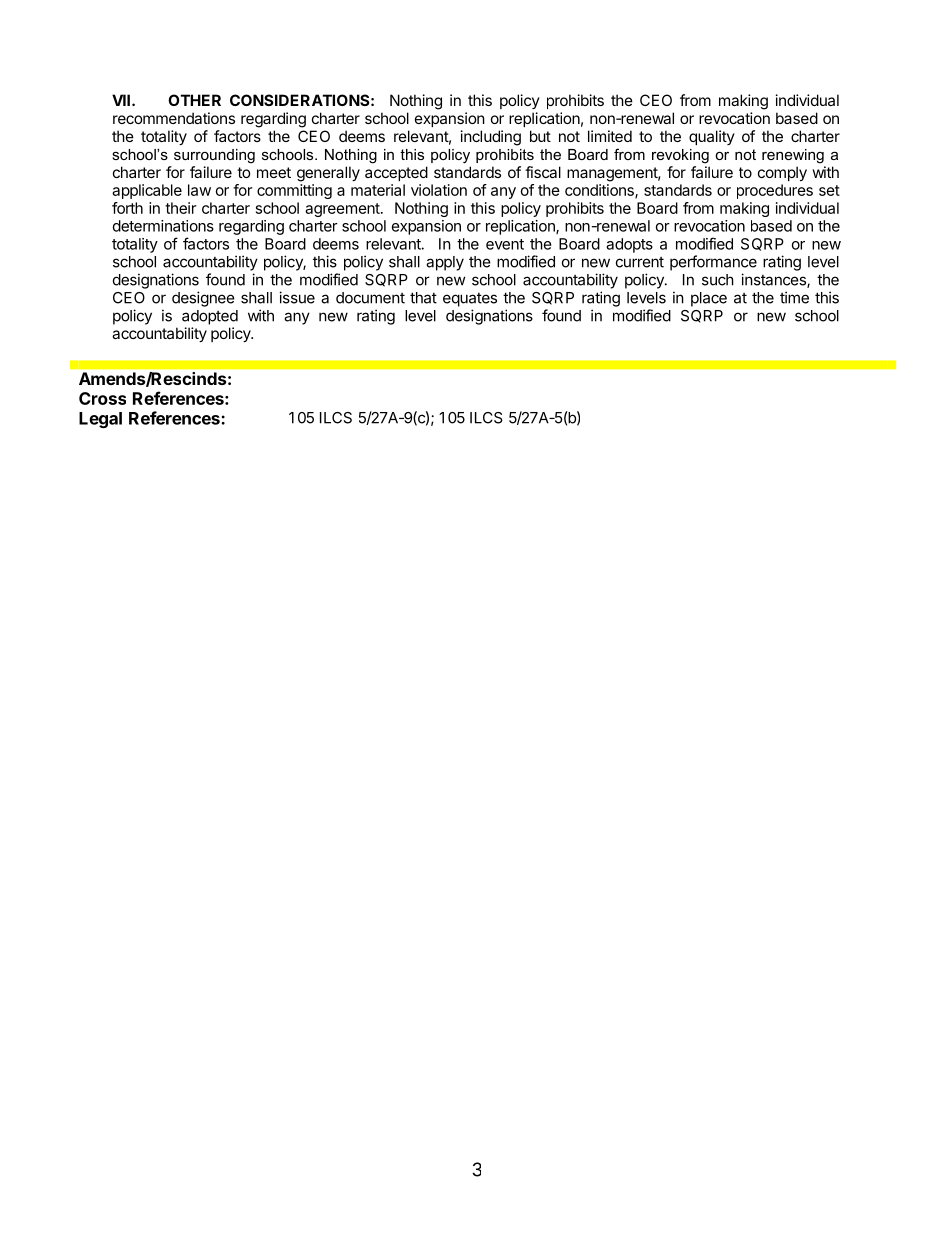 The height and width of the screenshot is (1233, 952). Describe the element at coordinates (210, 317) in the screenshot. I see `adopted` at that location.
